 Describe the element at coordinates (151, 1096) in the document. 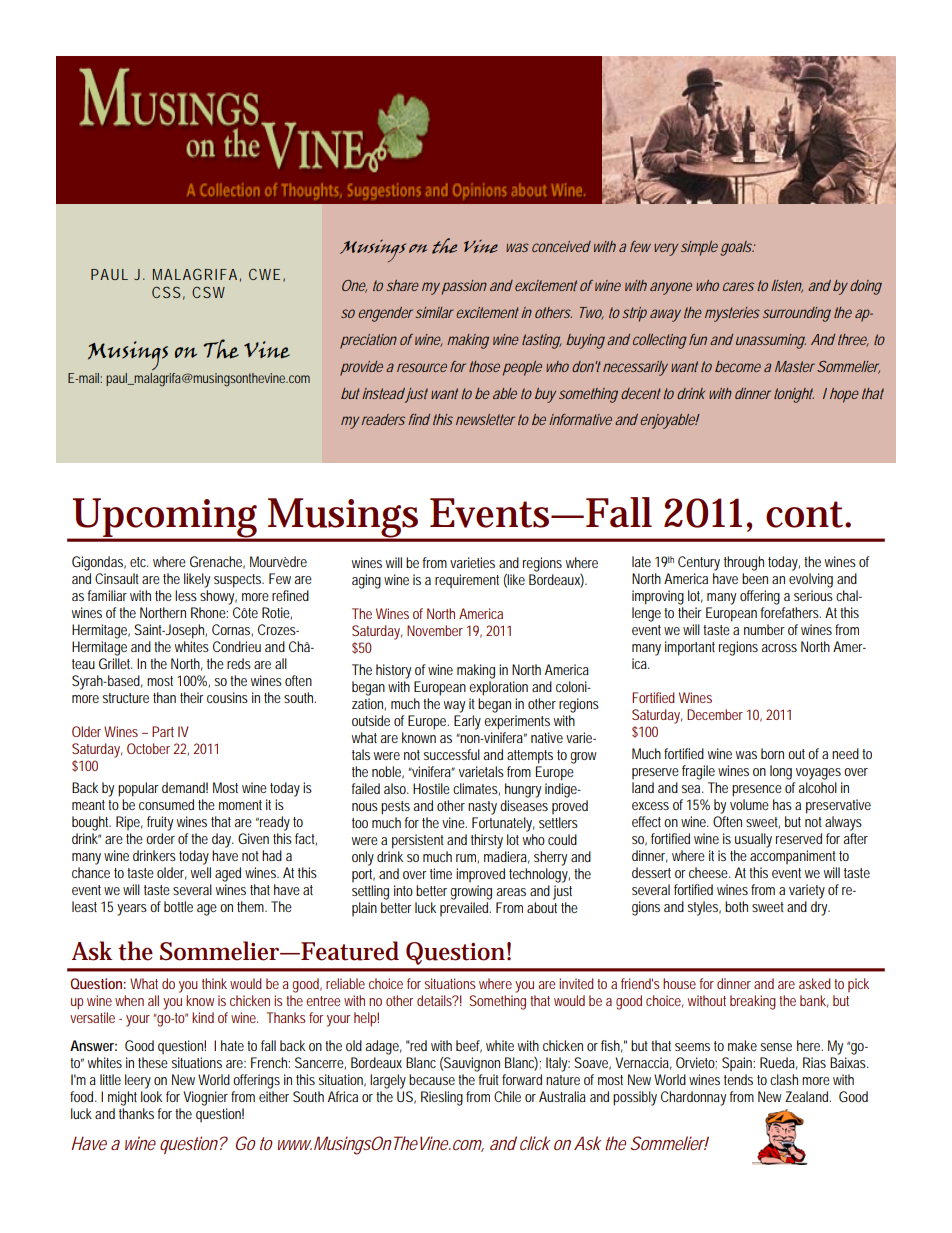

I see `look` at that location.
